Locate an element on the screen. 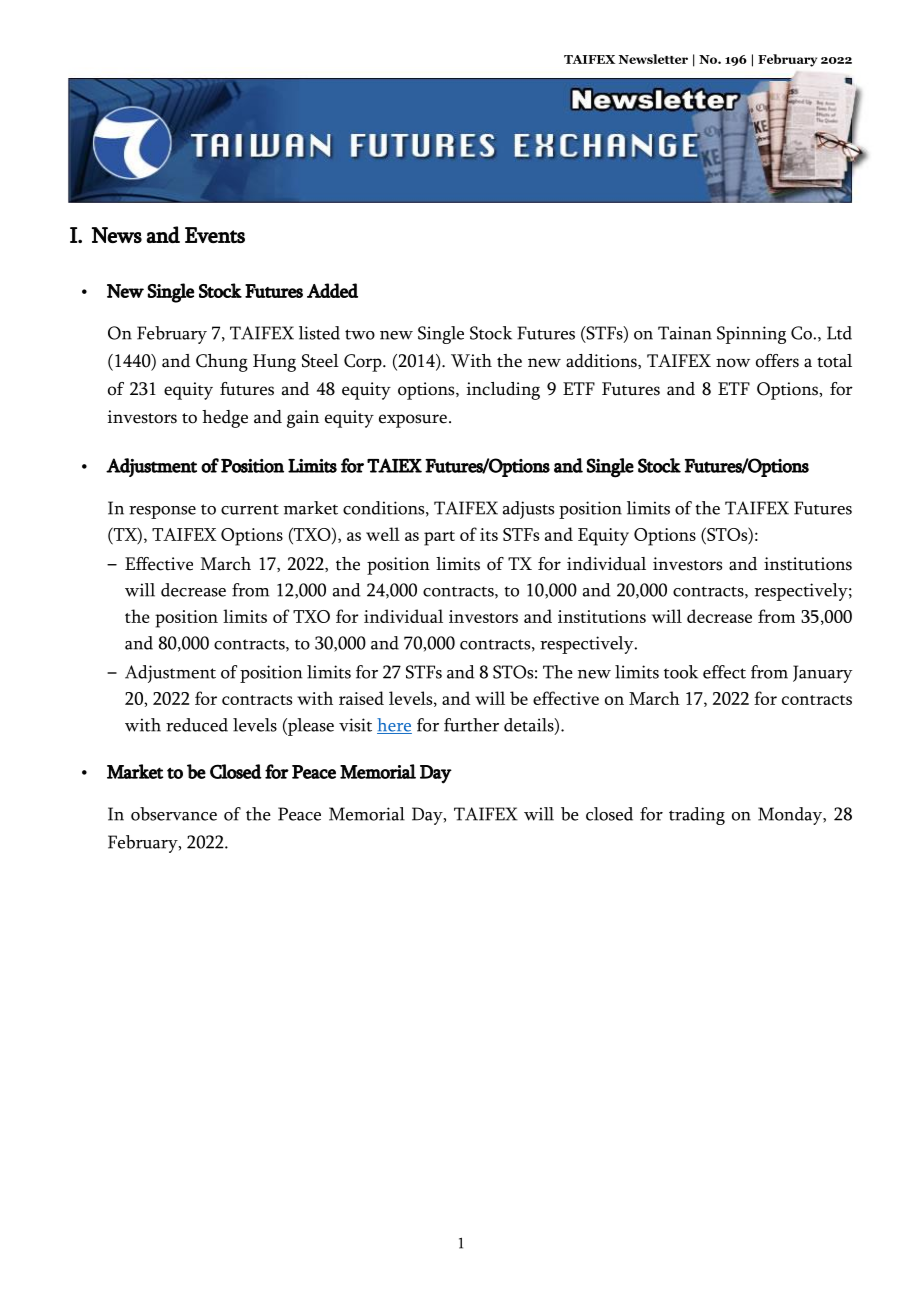 The image size is (924, 1308). observance is located at coordinates (174, 814).
